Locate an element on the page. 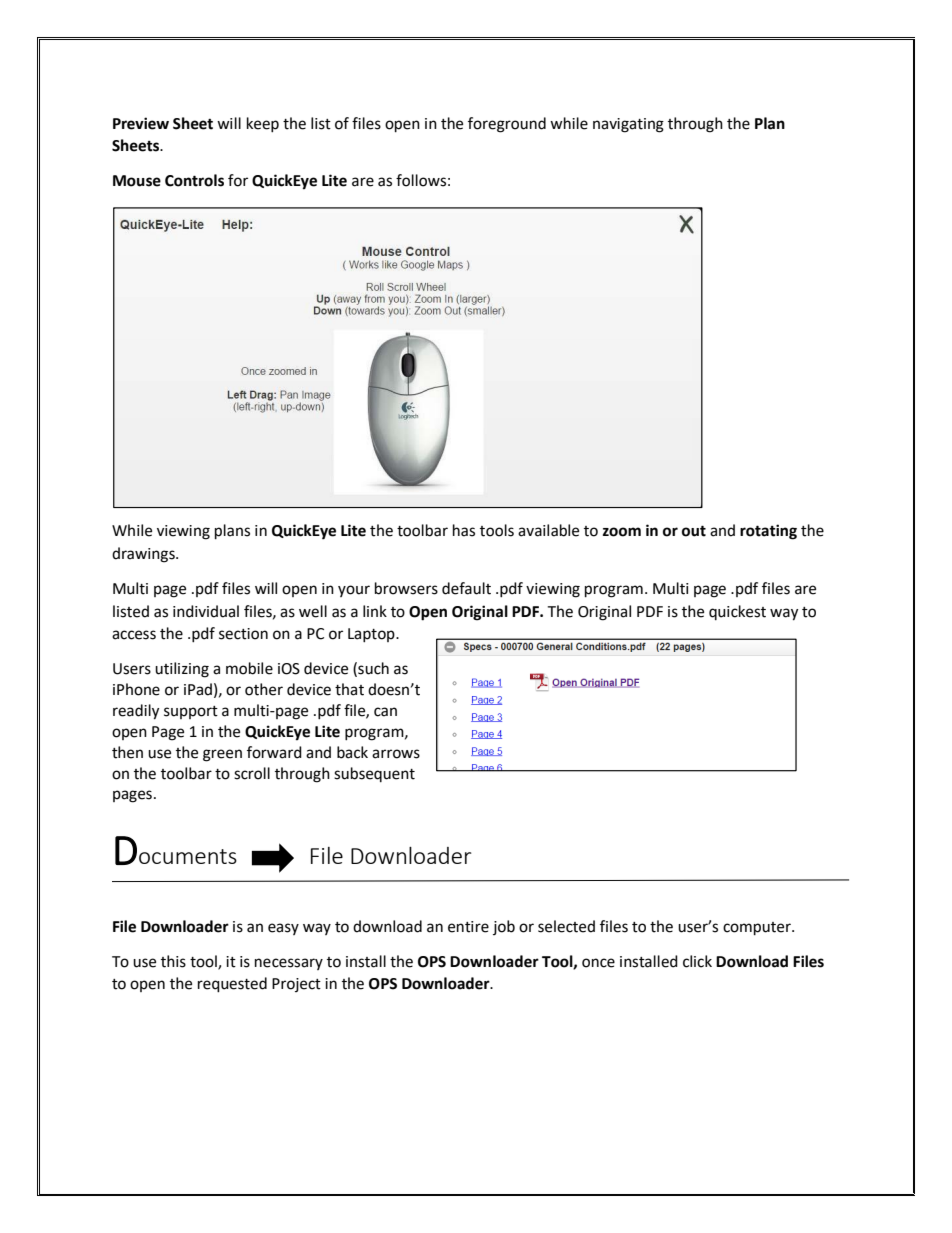 The height and width of the image is (1233, 952). drawings is located at coordinates (144, 555).
